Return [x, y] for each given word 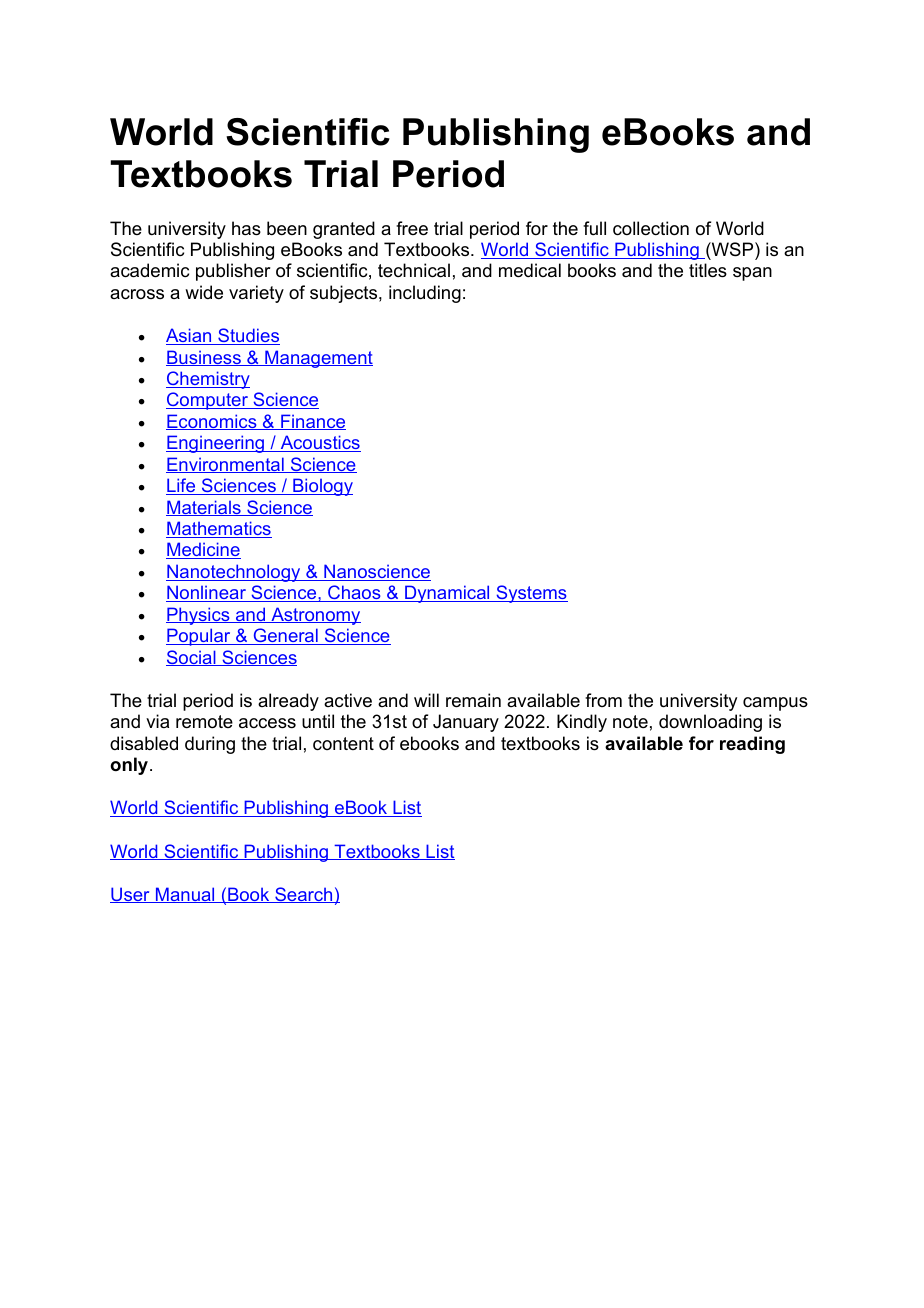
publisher [233, 272]
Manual [185, 895]
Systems [531, 594]
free [412, 228]
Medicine [203, 550]
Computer [208, 401]
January [466, 723]
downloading [710, 723]
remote [204, 722]
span [752, 274]
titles [708, 270]
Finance [312, 422]
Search [304, 895]
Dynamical [447, 594]
